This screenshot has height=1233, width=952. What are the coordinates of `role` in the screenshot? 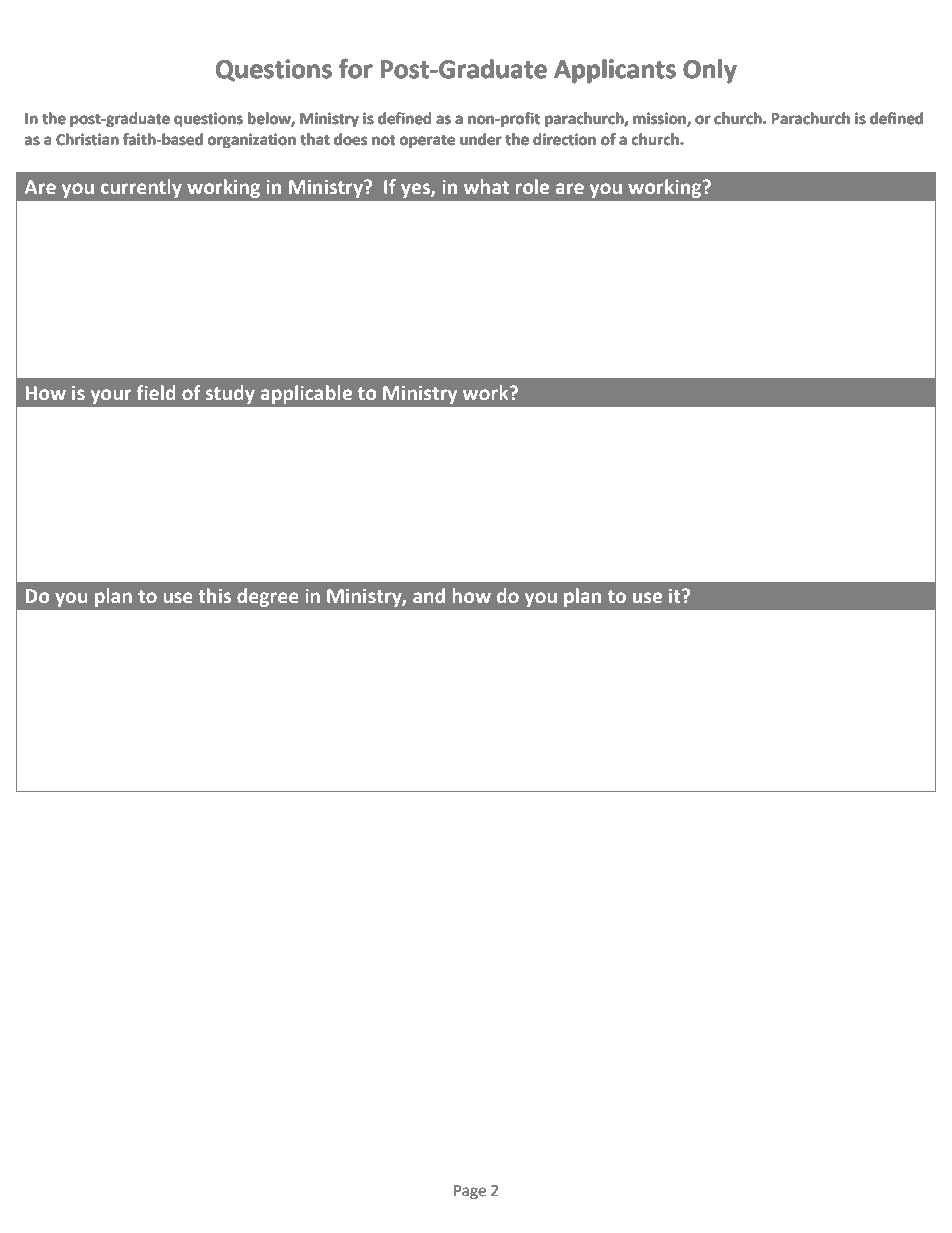 It's located at (532, 186).
